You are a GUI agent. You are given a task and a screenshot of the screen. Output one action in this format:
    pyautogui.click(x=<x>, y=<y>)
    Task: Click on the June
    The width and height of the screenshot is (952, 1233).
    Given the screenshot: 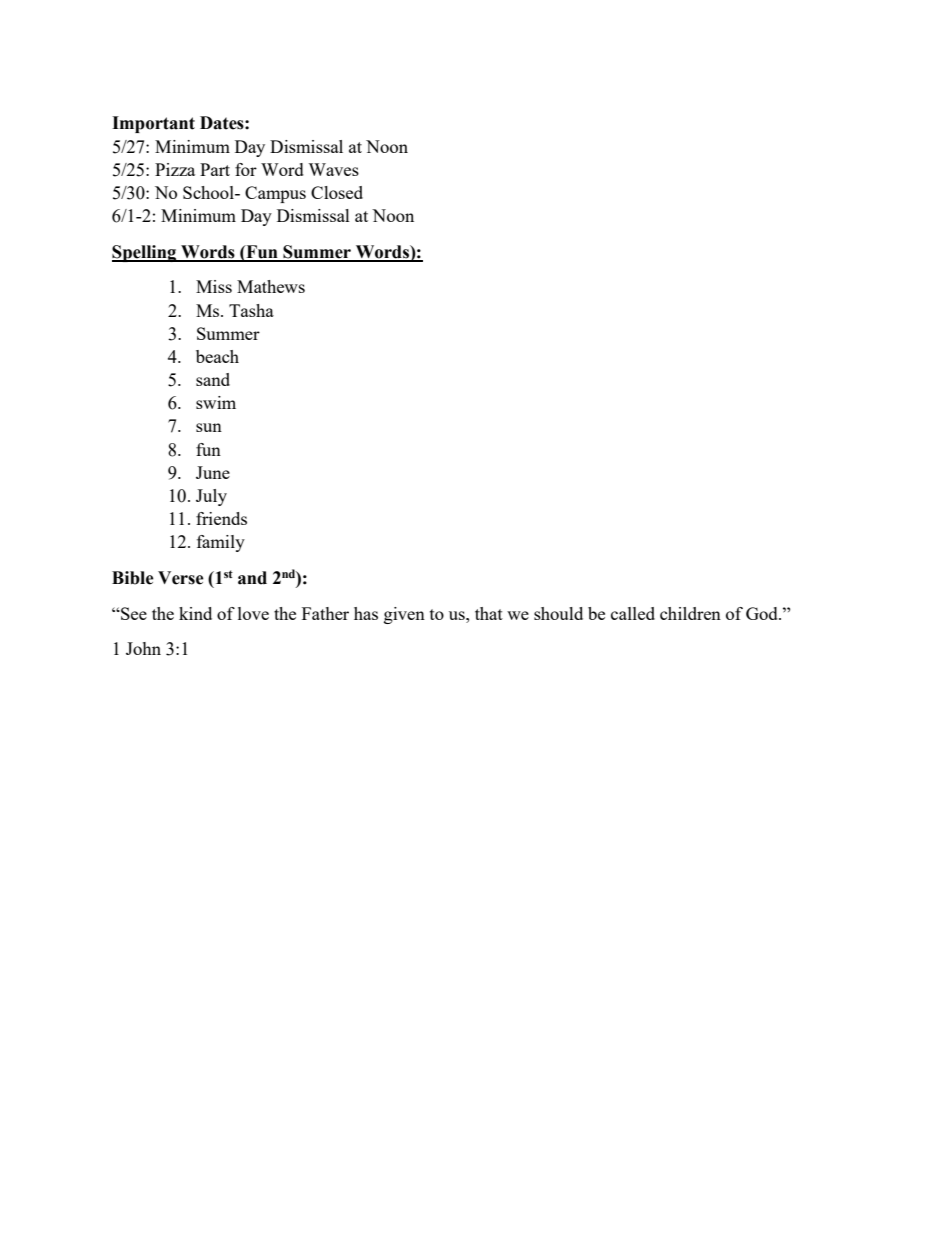 What is the action you would take?
    pyautogui.click(x=213, y=472)
